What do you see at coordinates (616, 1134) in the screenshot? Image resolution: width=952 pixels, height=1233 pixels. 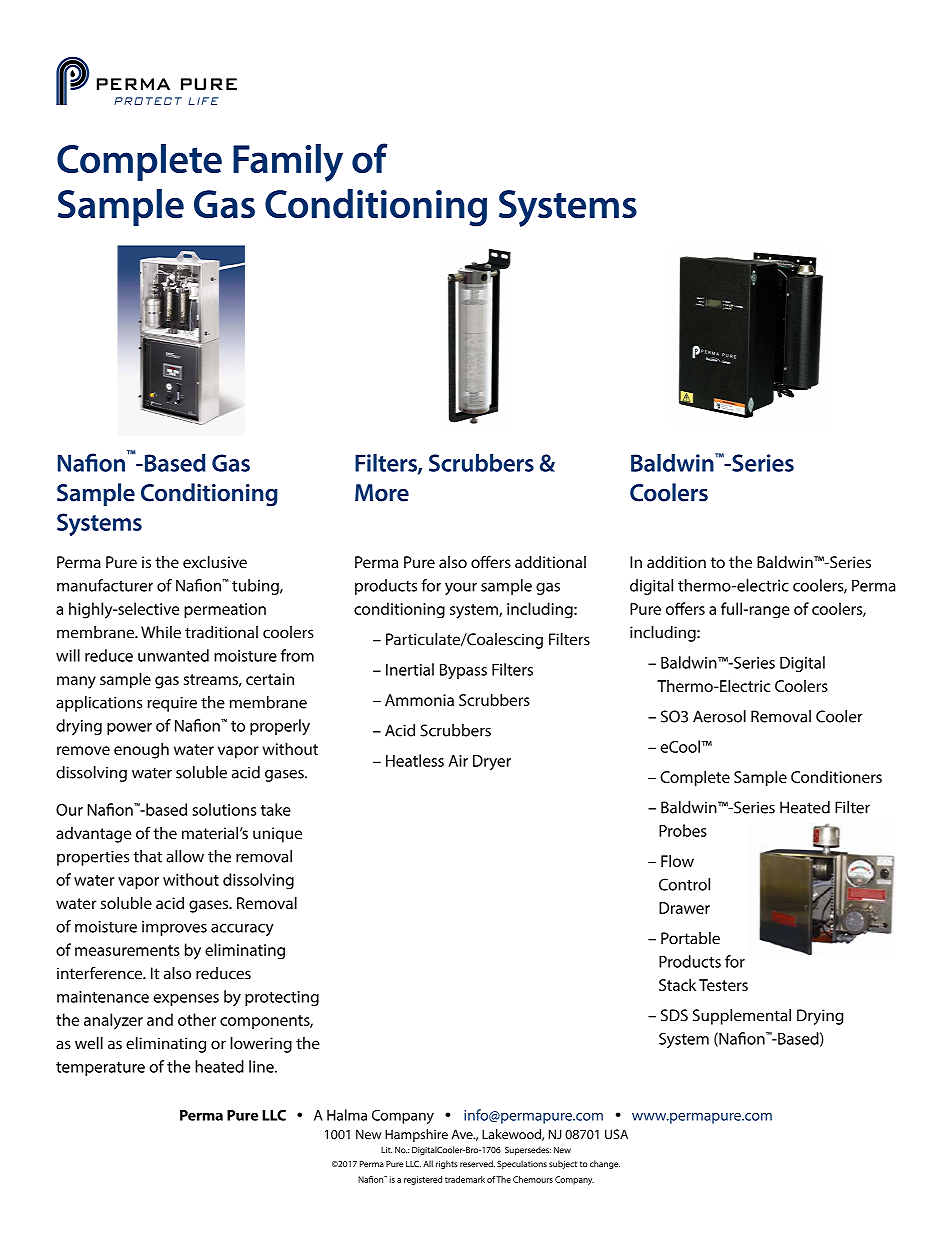 I see `USA` at bounding box center [616, 1134].
